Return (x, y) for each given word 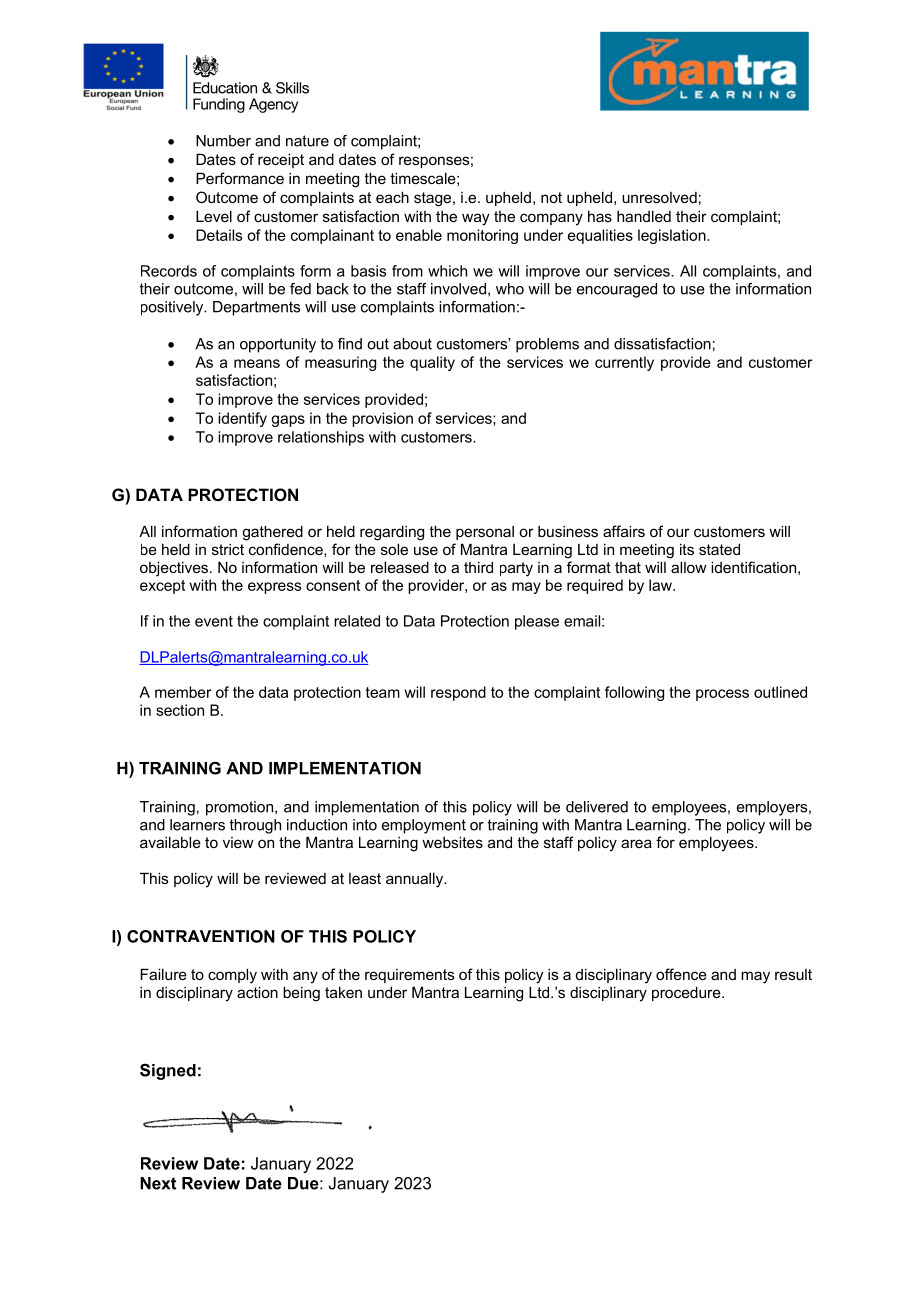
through (255, 826)
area (636, 843)
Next (158, 1183)
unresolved (659, 197)
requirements (409, 976)
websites (452, 842)
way (476, 219)
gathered (272, 533)
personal (485, 533)
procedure (687, 993)
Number (223, 141)
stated (719, 549)
